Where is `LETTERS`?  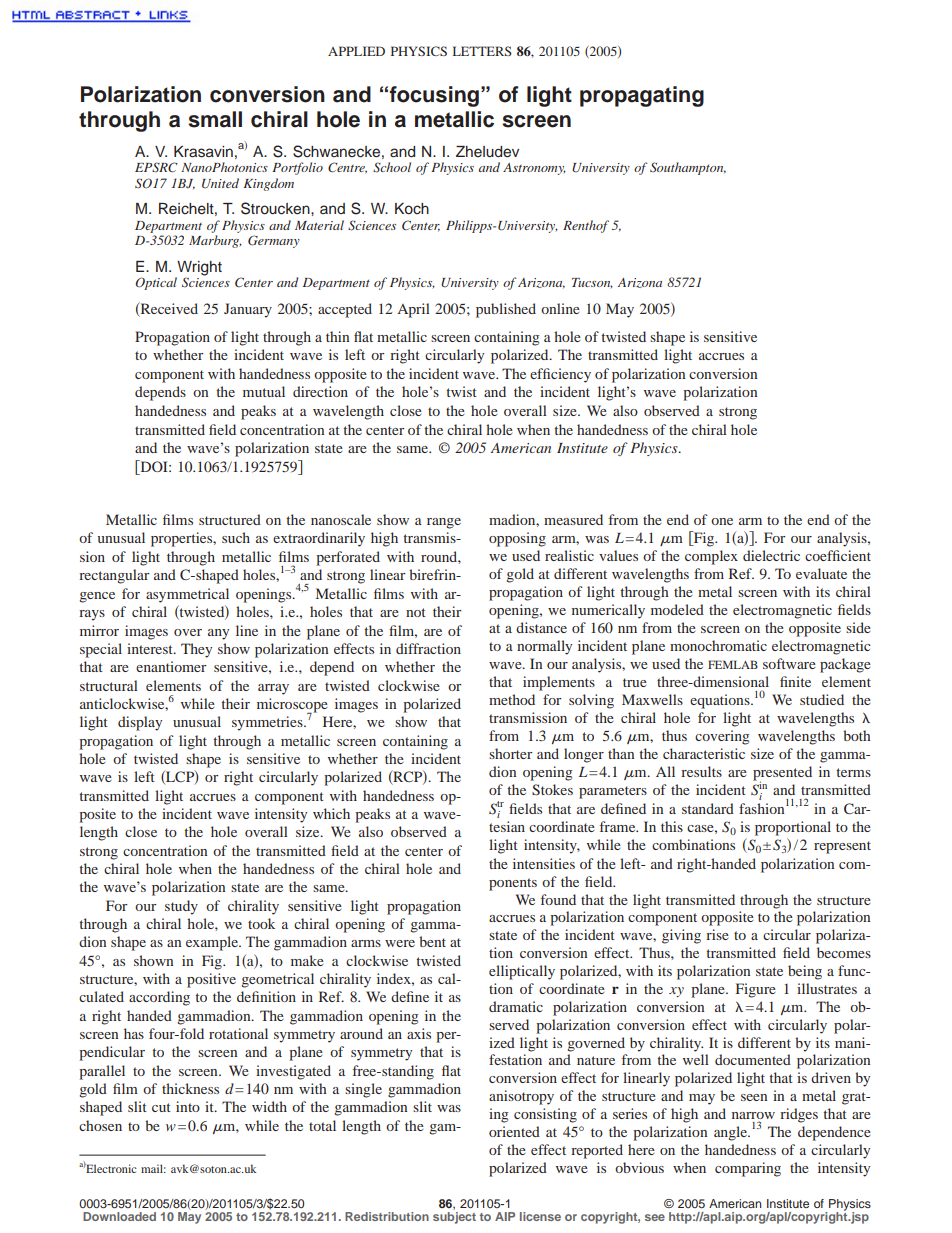 LETTERS is located at coordinates (482, 51).
